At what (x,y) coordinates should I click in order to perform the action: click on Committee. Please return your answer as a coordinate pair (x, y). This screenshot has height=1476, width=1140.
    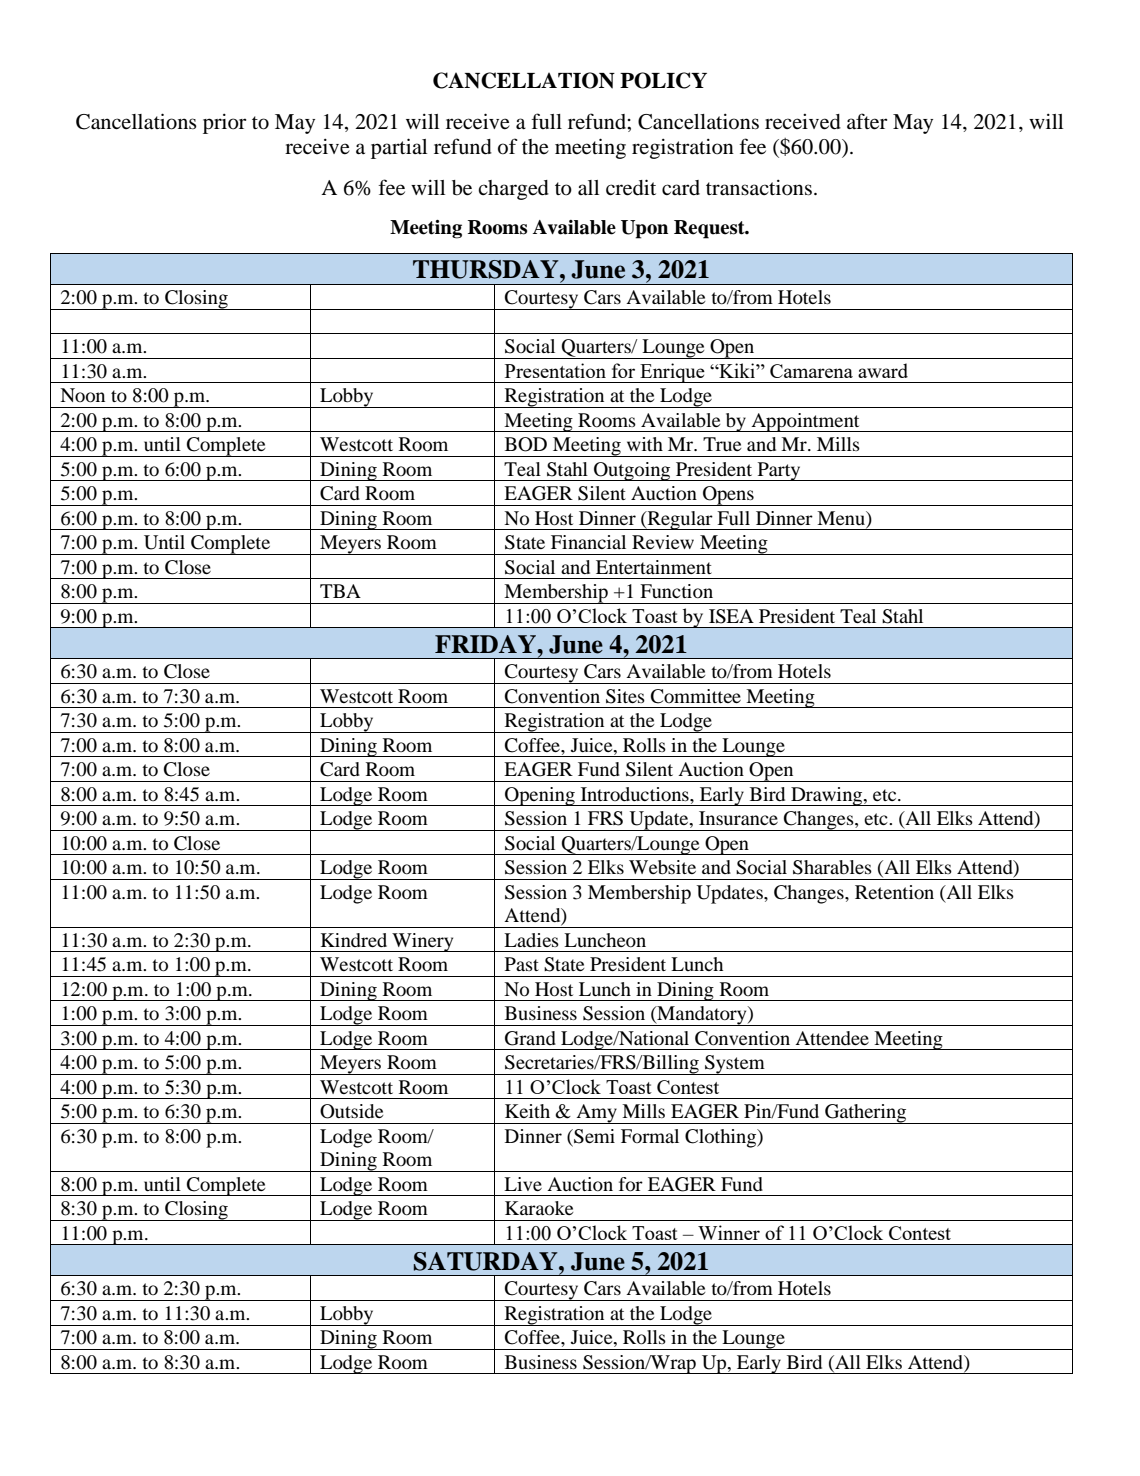
    Looking at the image, I should click on (696, 696).
